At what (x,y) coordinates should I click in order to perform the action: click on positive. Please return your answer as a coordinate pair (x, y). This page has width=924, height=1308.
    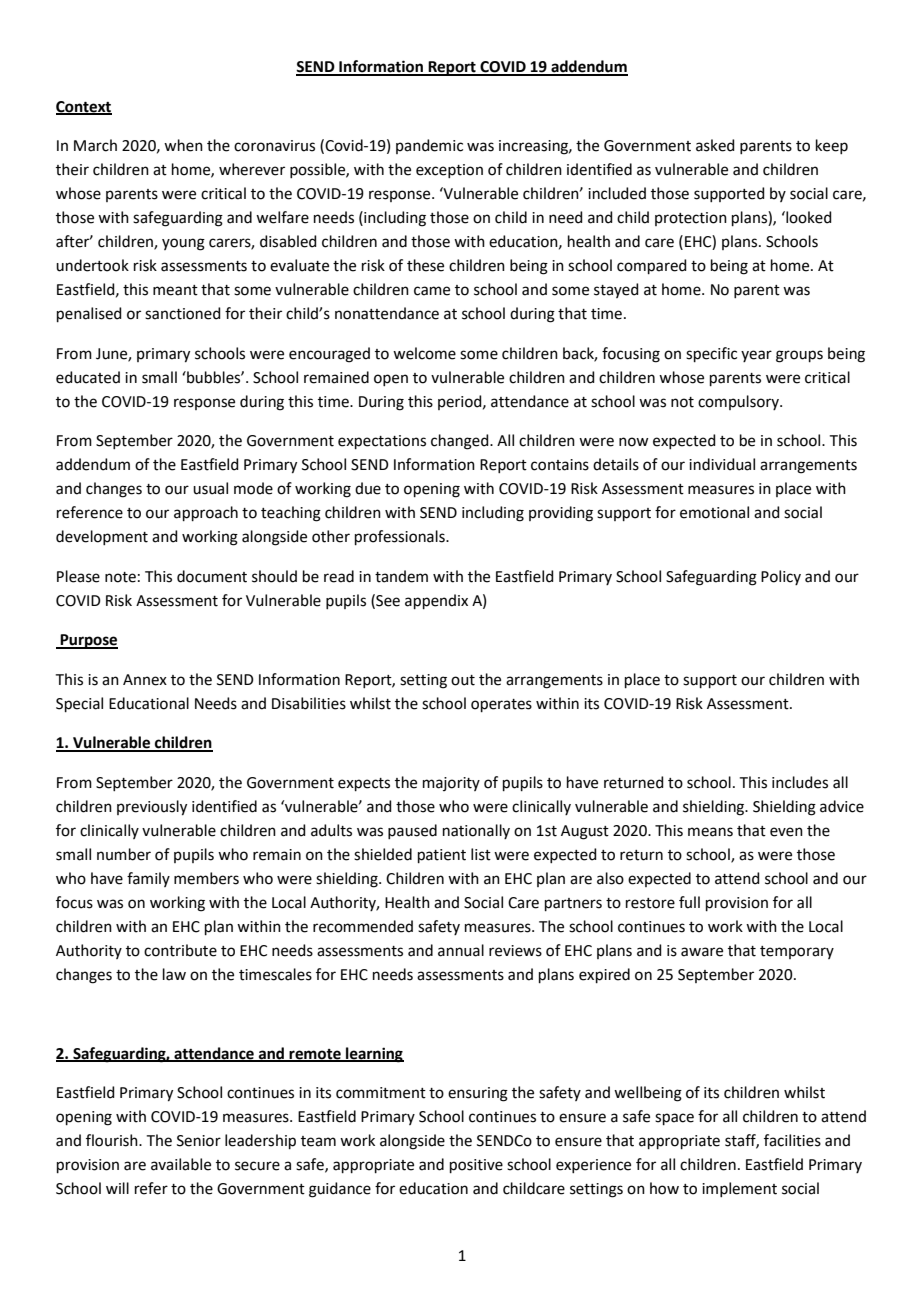
    Looking at the image, I should click on (476, 1166).
